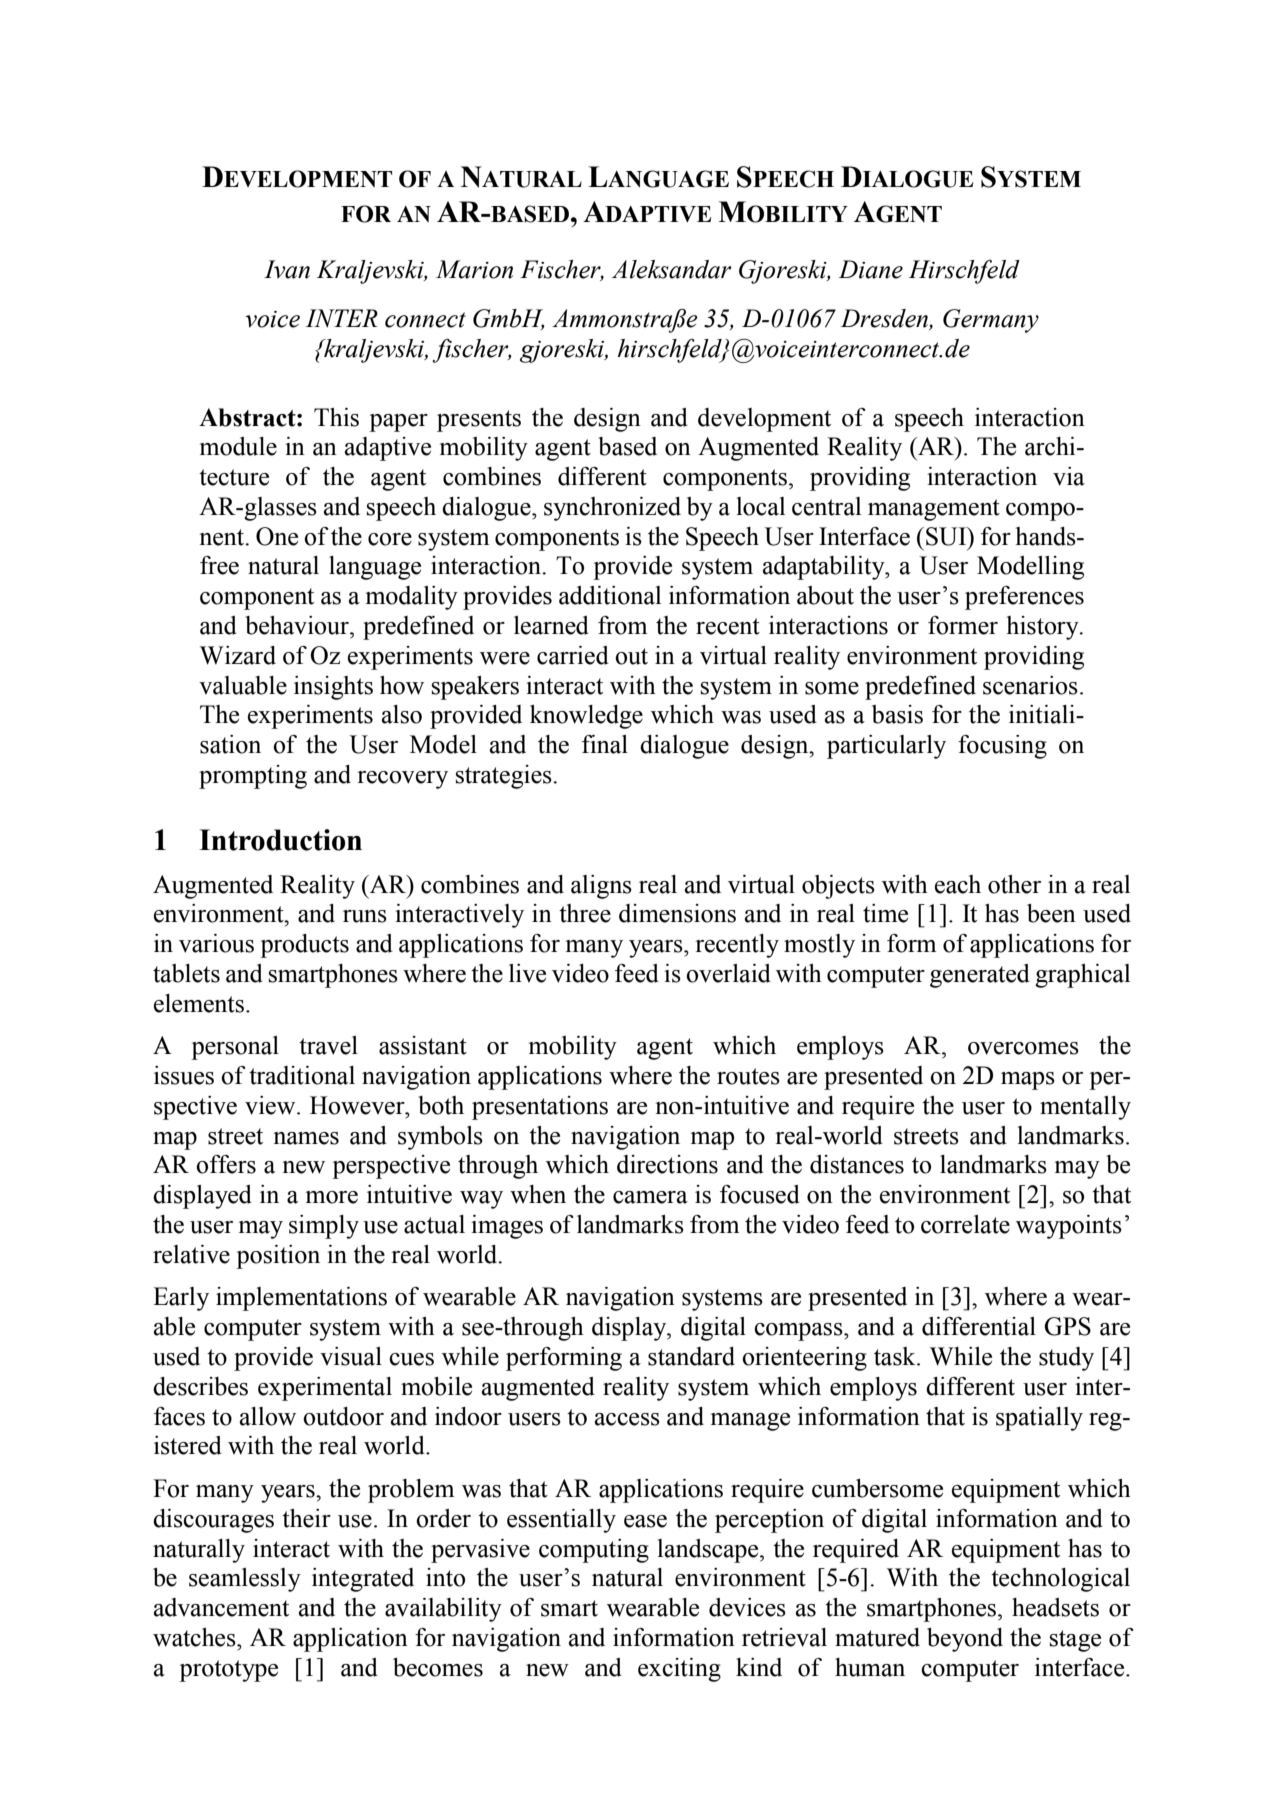 The width and height of the document is (1284, 1816). I want to click on Aleksandar, so click(672, 269).
